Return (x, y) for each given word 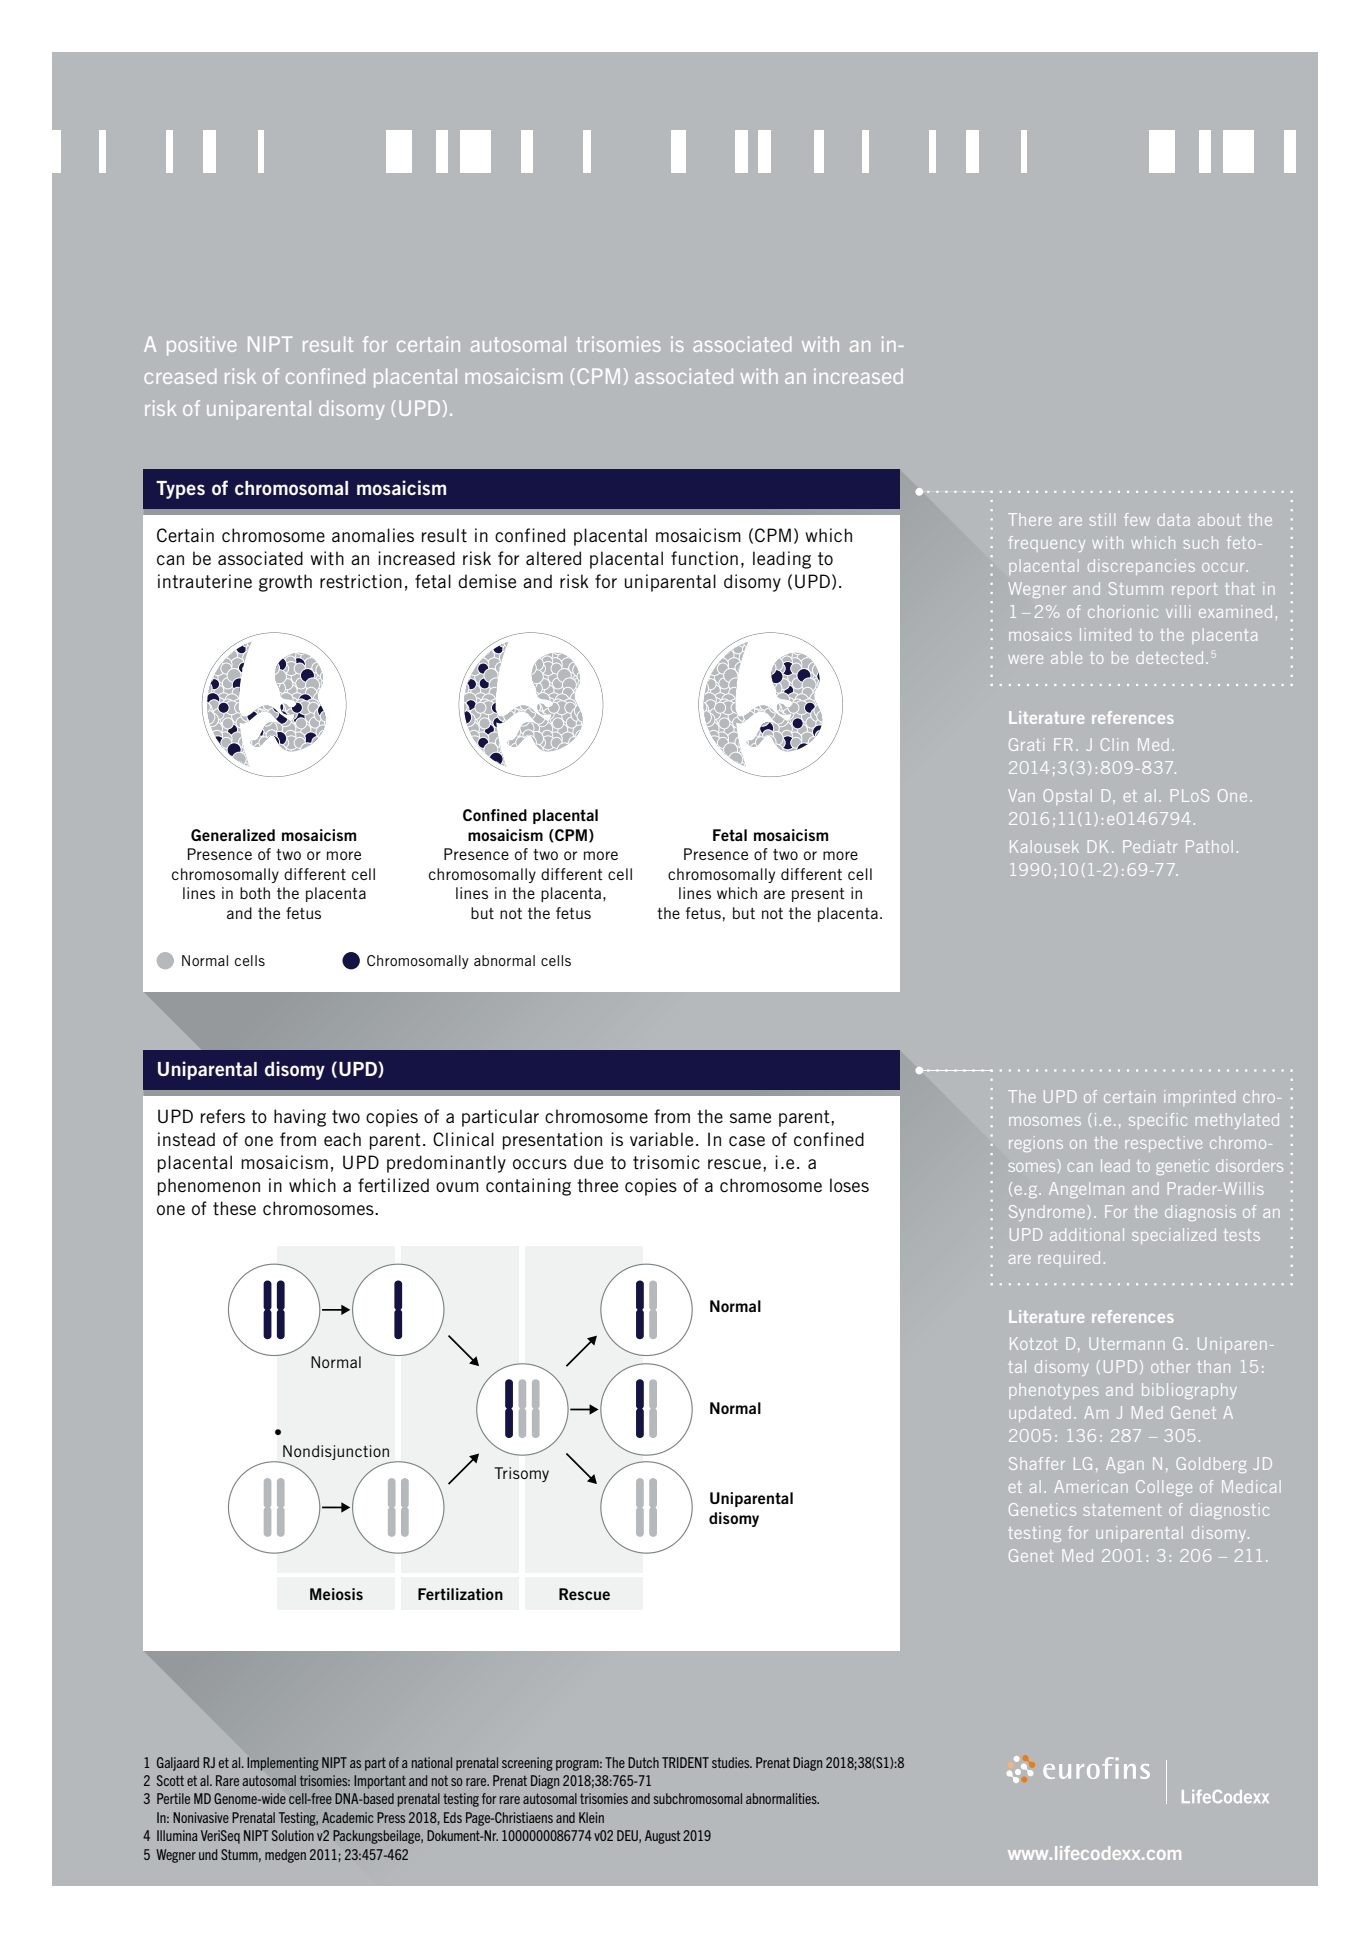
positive (202, 346)
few (1137, 519)
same (750, 1118)
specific (1158, 1121)
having (300, 1118)
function (704, 558)
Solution (293, 1835)
